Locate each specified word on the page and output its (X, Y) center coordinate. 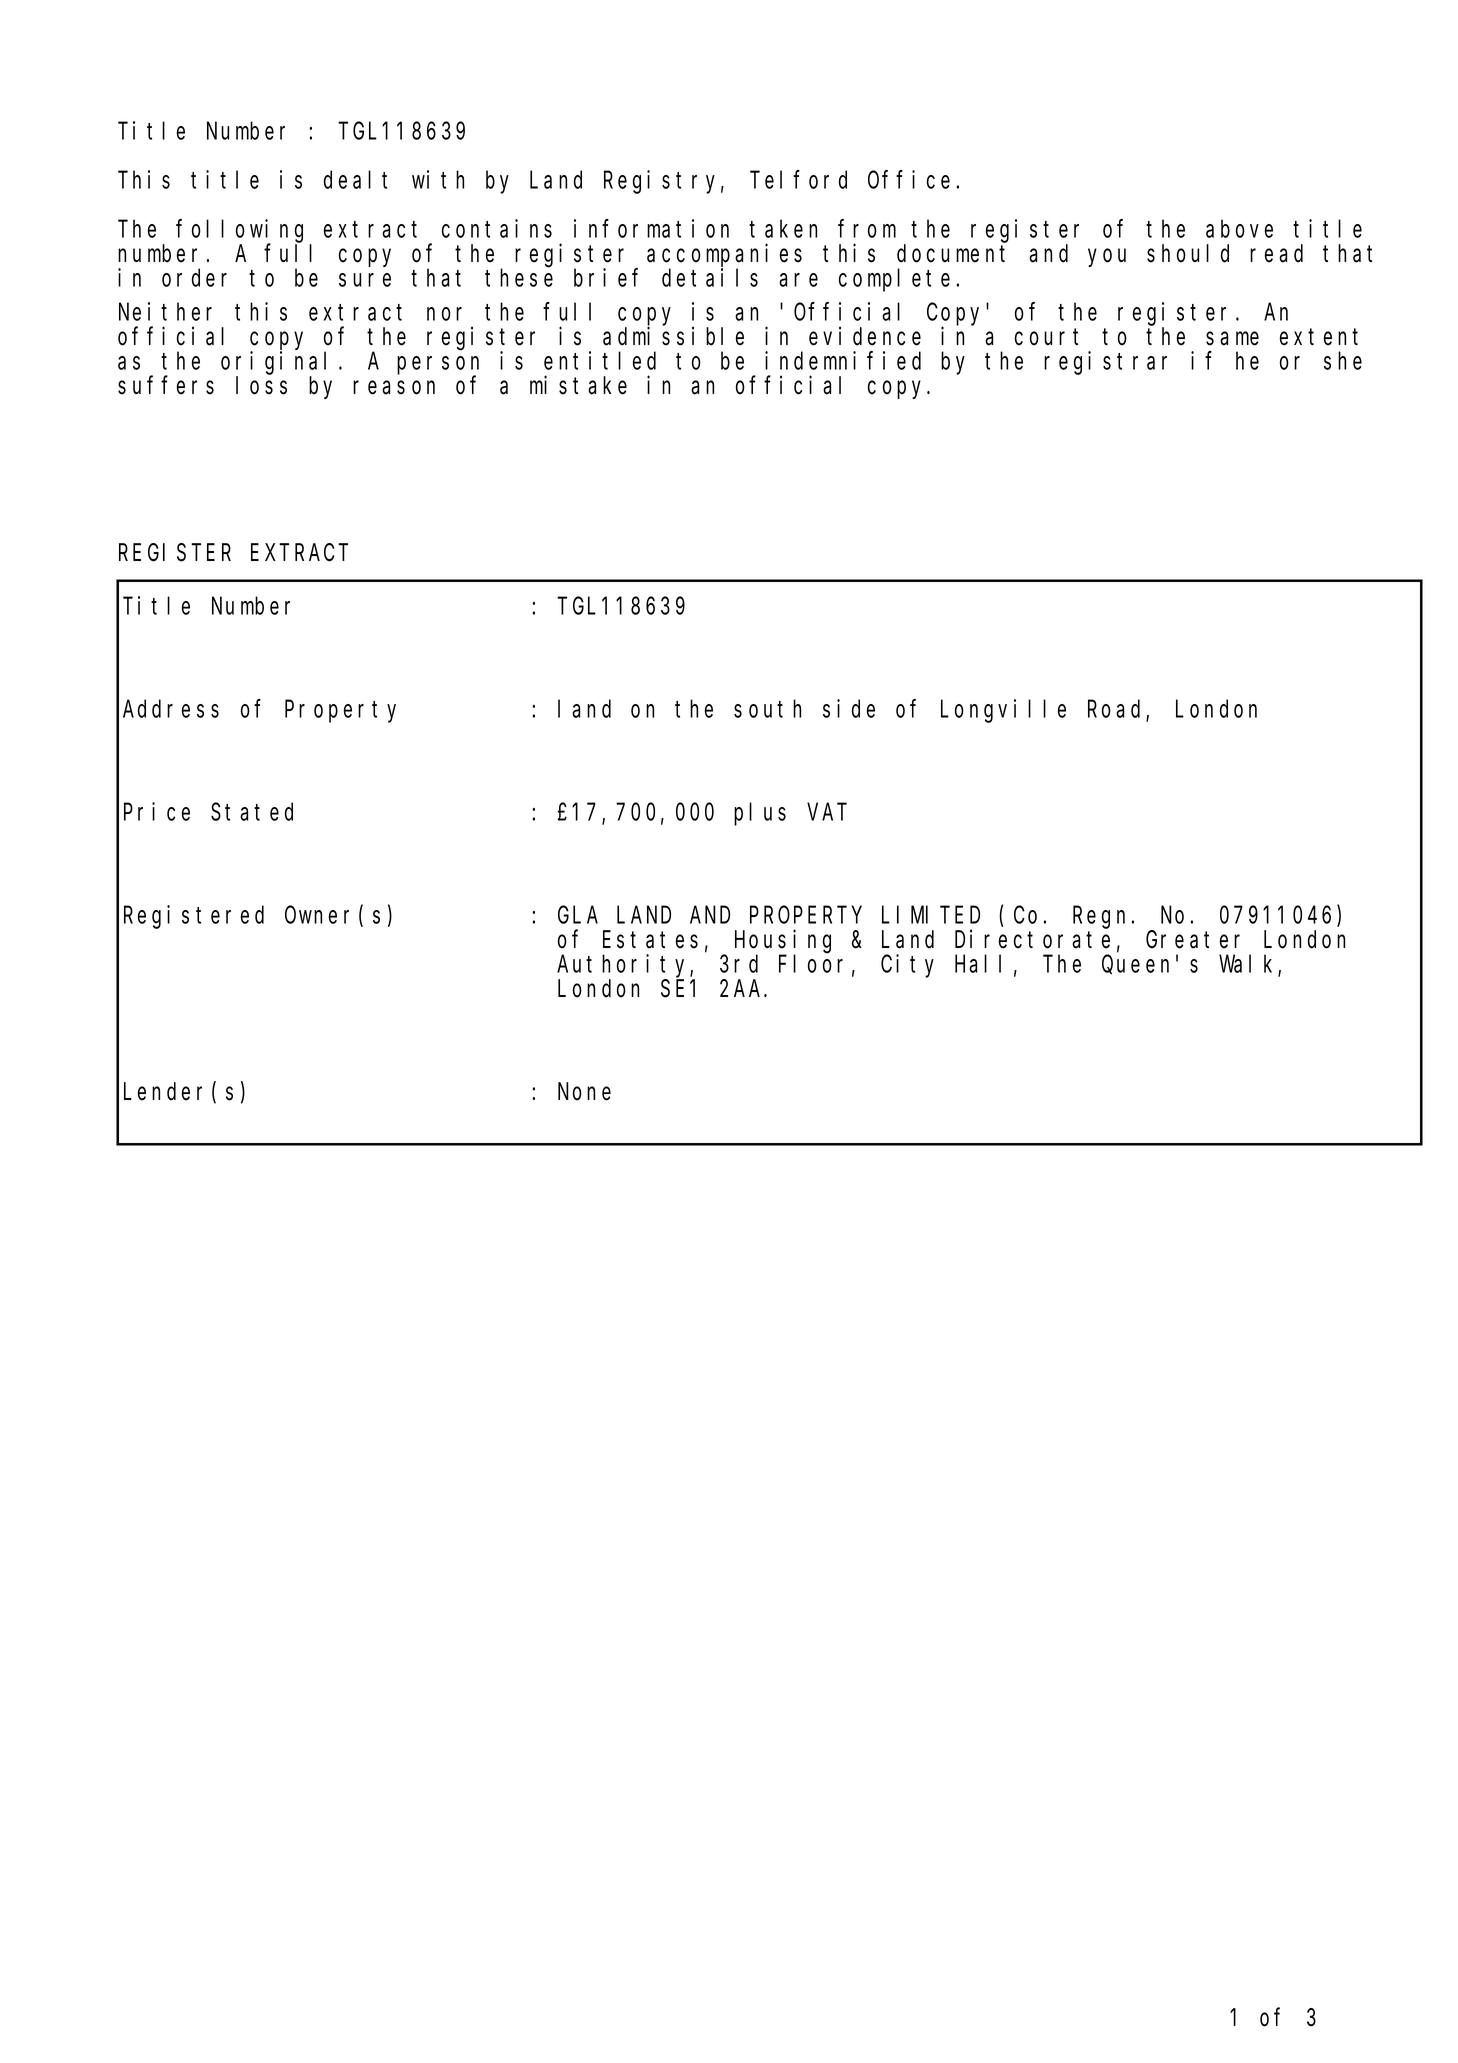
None (584, 1092)
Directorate (1032, 939)
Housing (783, 942)
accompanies (724, 255)
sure (365, 280)
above (1239, 229)
